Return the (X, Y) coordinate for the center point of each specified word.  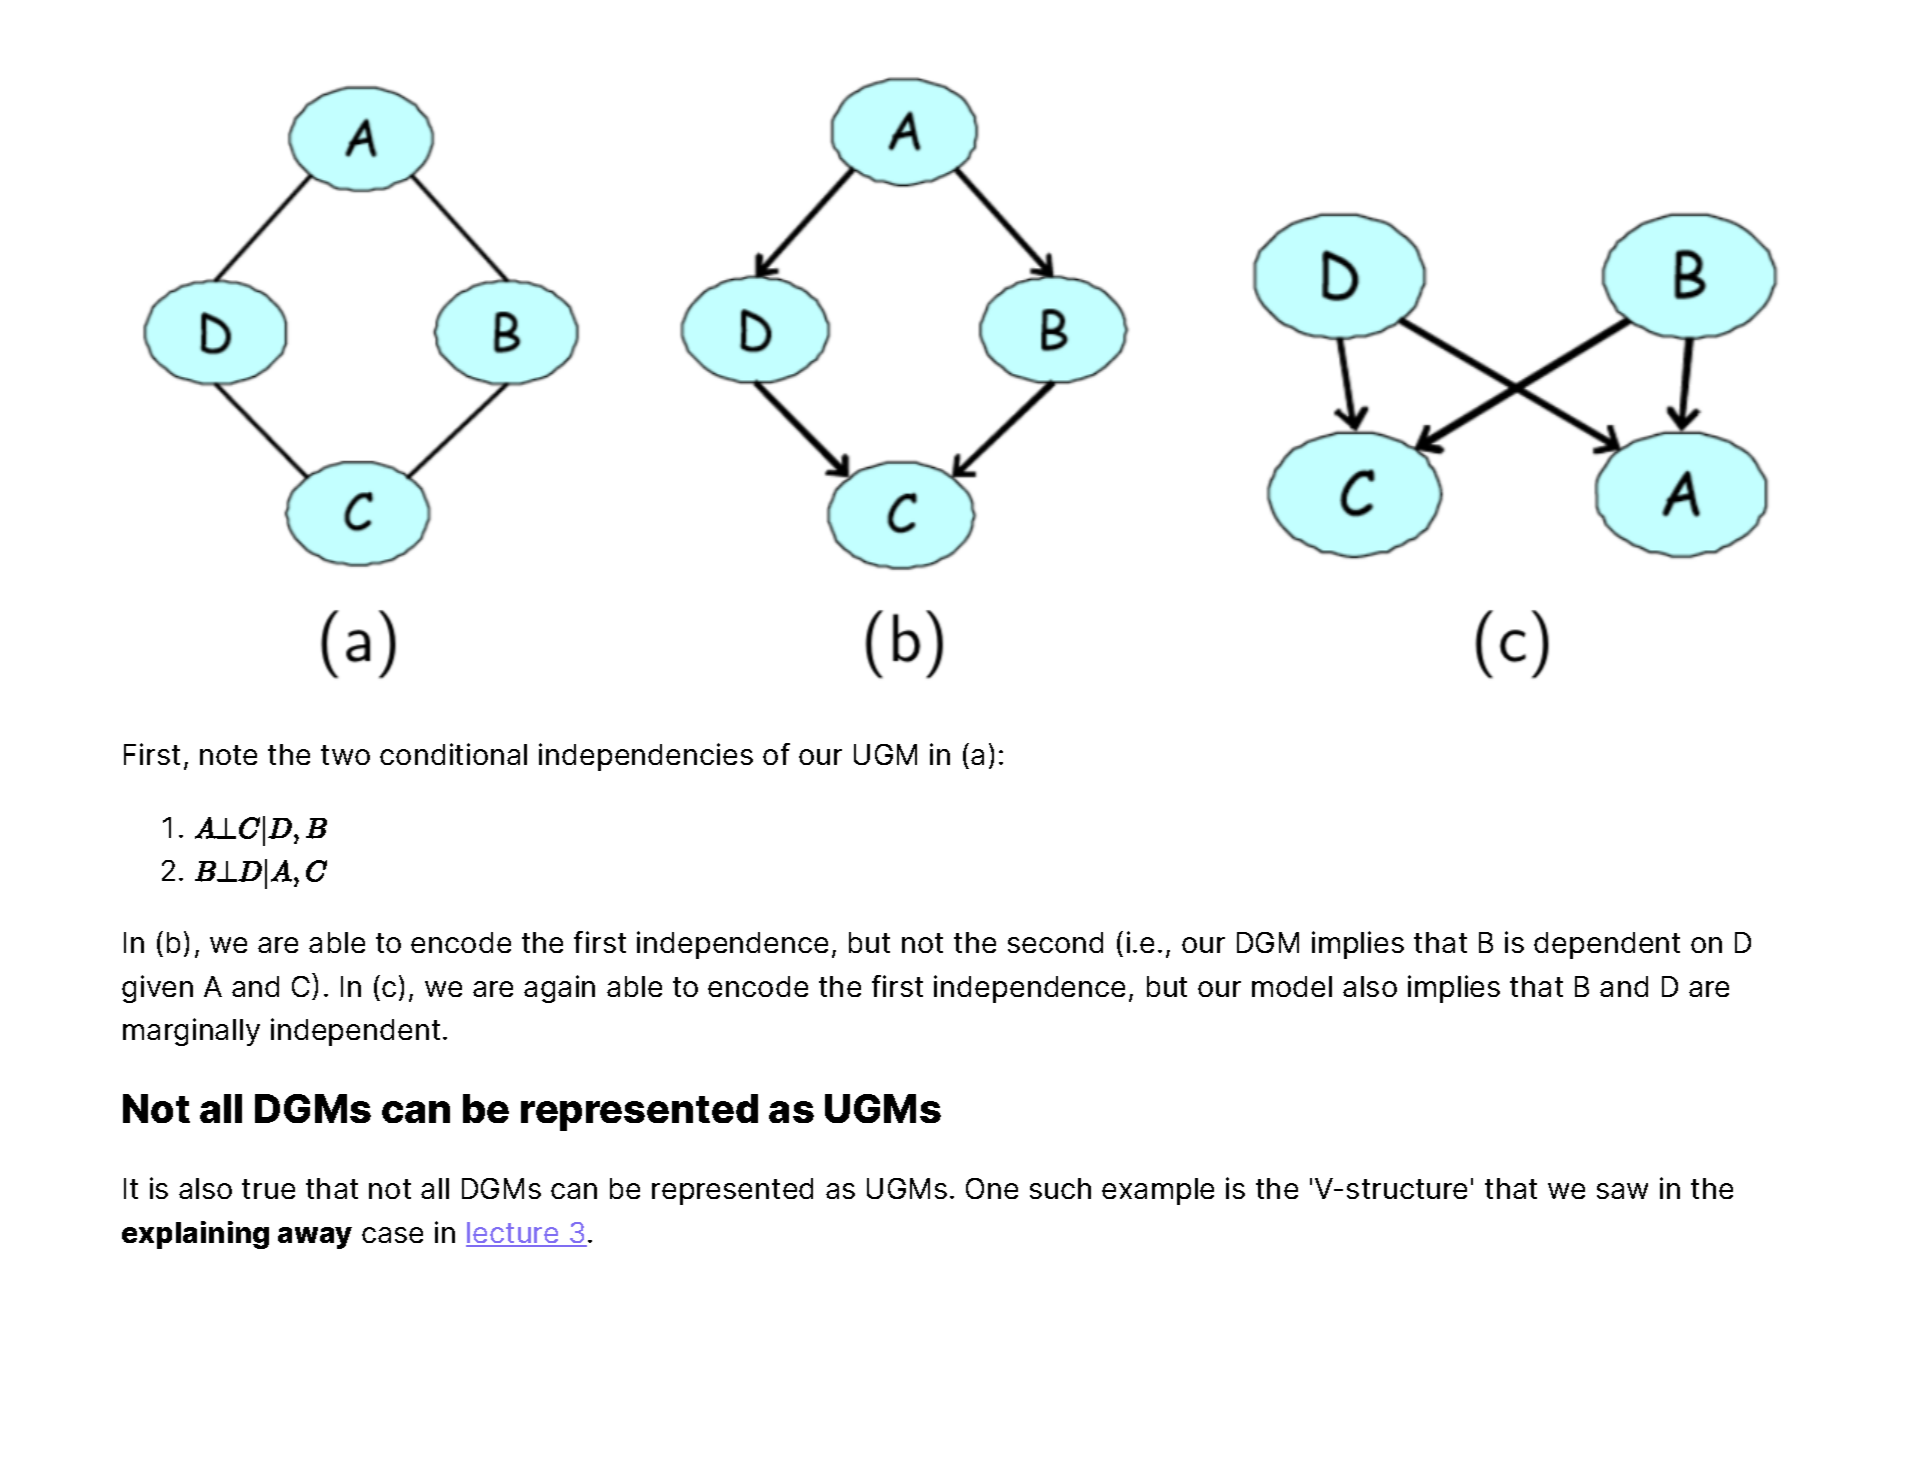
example (1158, 1191)
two (345, 755)
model (1292, 986)
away (315, 1238)
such (1060, 1188)
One (992, 1188)
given (157, 989)
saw (1622, 1191)
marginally (191, 1032)
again (559, 989)
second (1055, 942)
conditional (453, 754)
